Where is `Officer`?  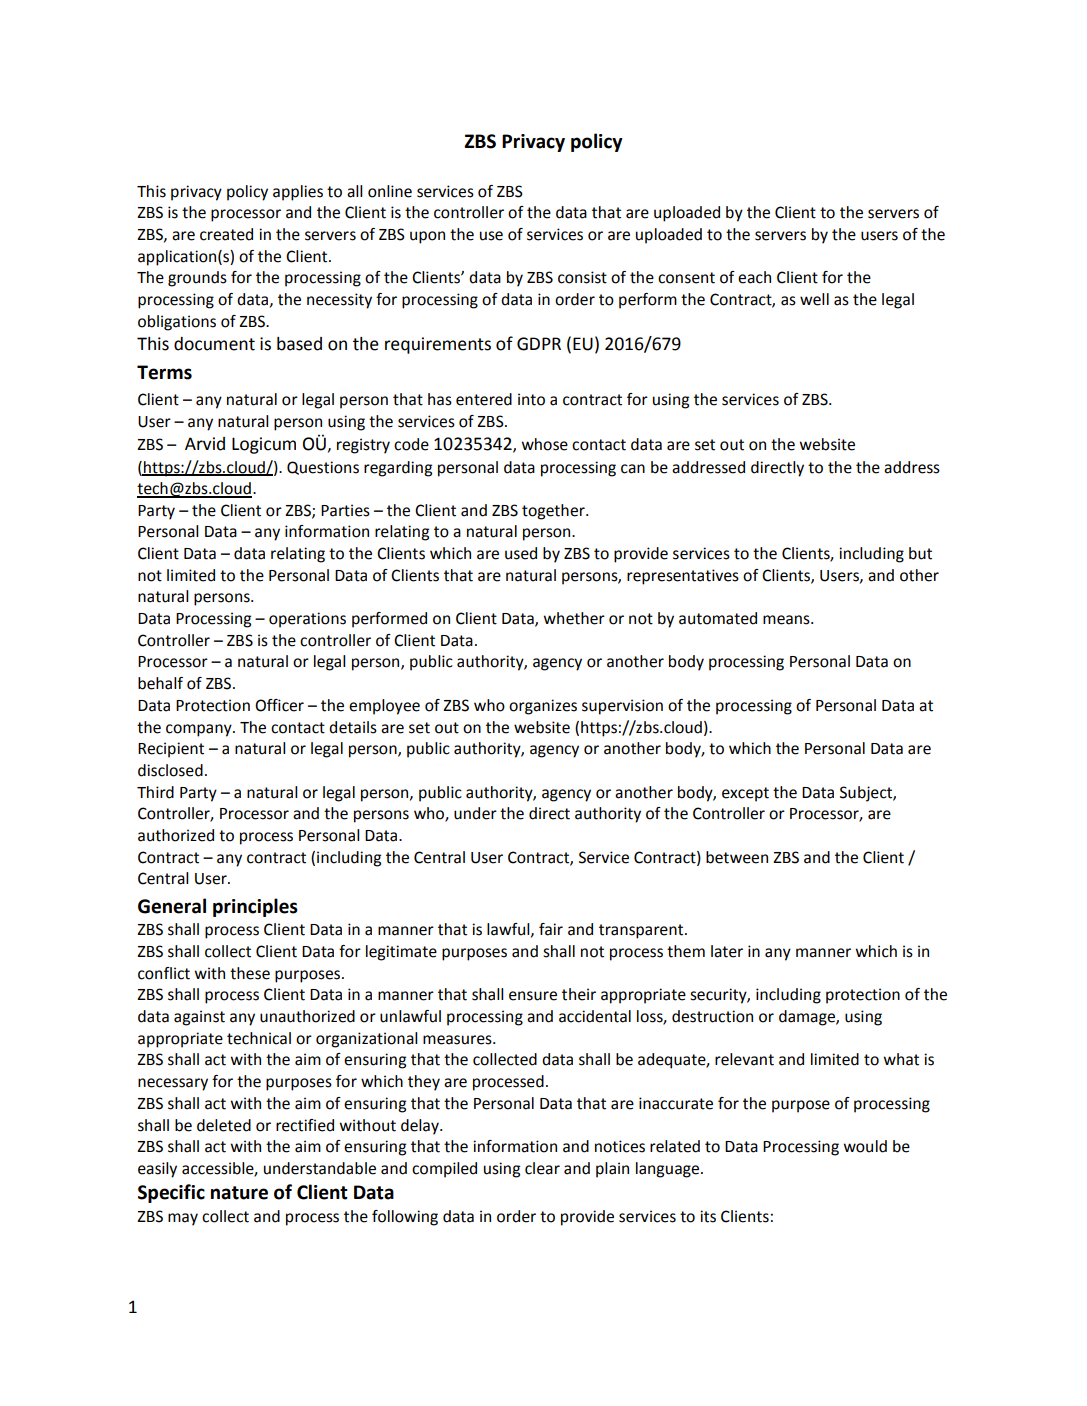
Officer is located at coordinates (279, 705).
